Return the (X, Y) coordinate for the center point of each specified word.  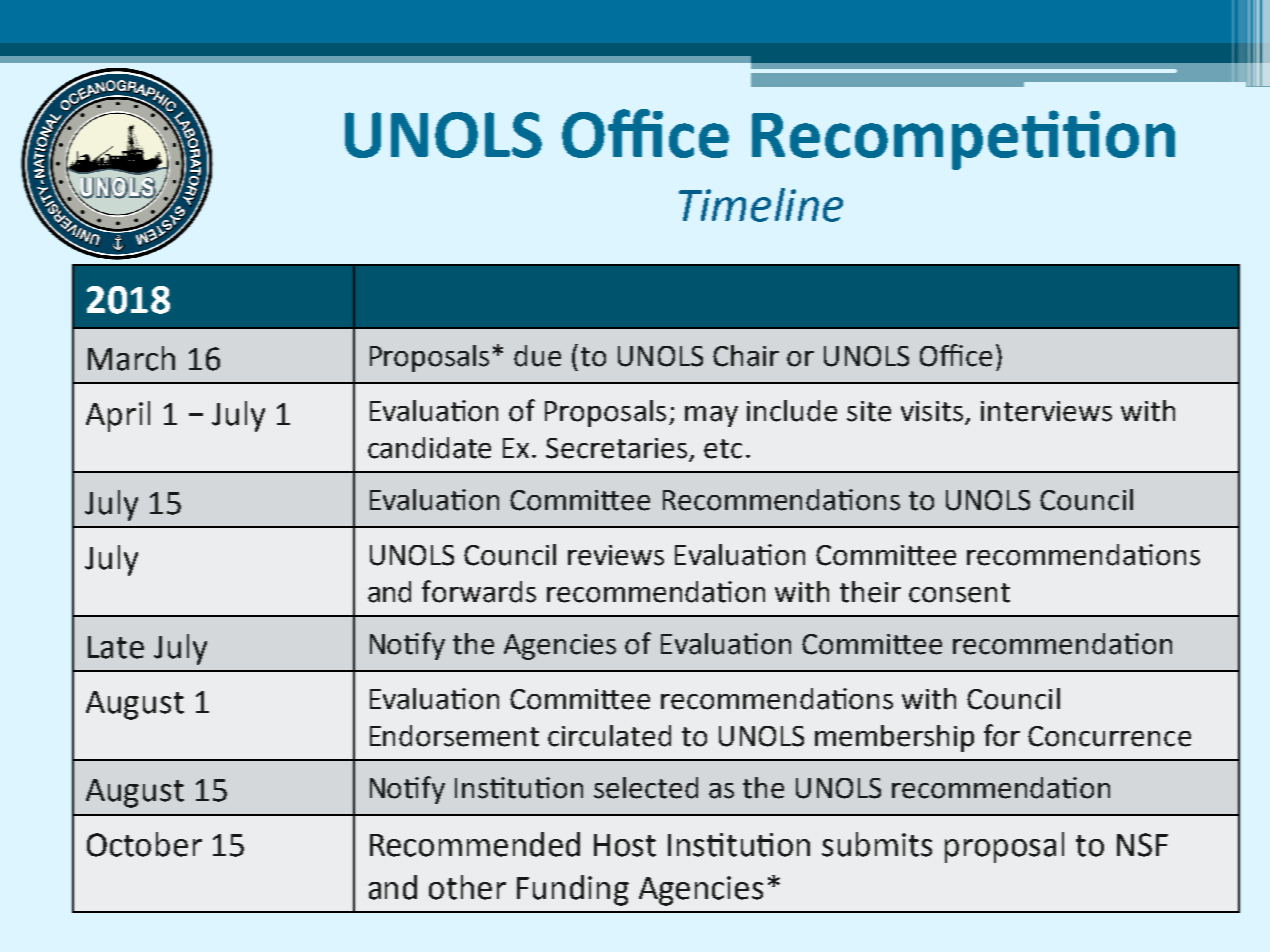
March (131, 358)
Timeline (761, 205)
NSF (1142, 845)
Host (625, 845)
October (144, 844)
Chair (746, 356)
